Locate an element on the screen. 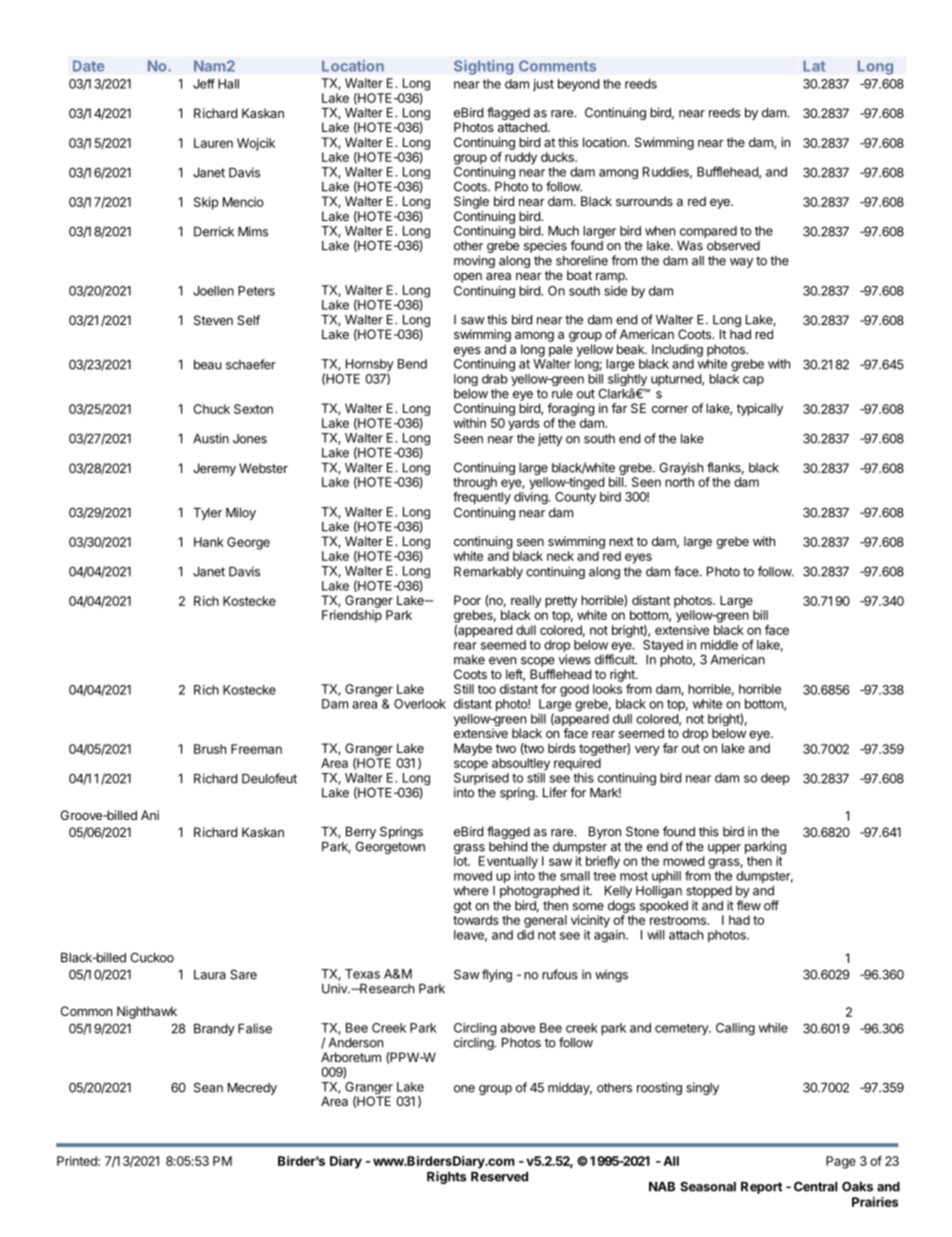 The image size is (952, 1237). open is located at coordinates (468, 278).
